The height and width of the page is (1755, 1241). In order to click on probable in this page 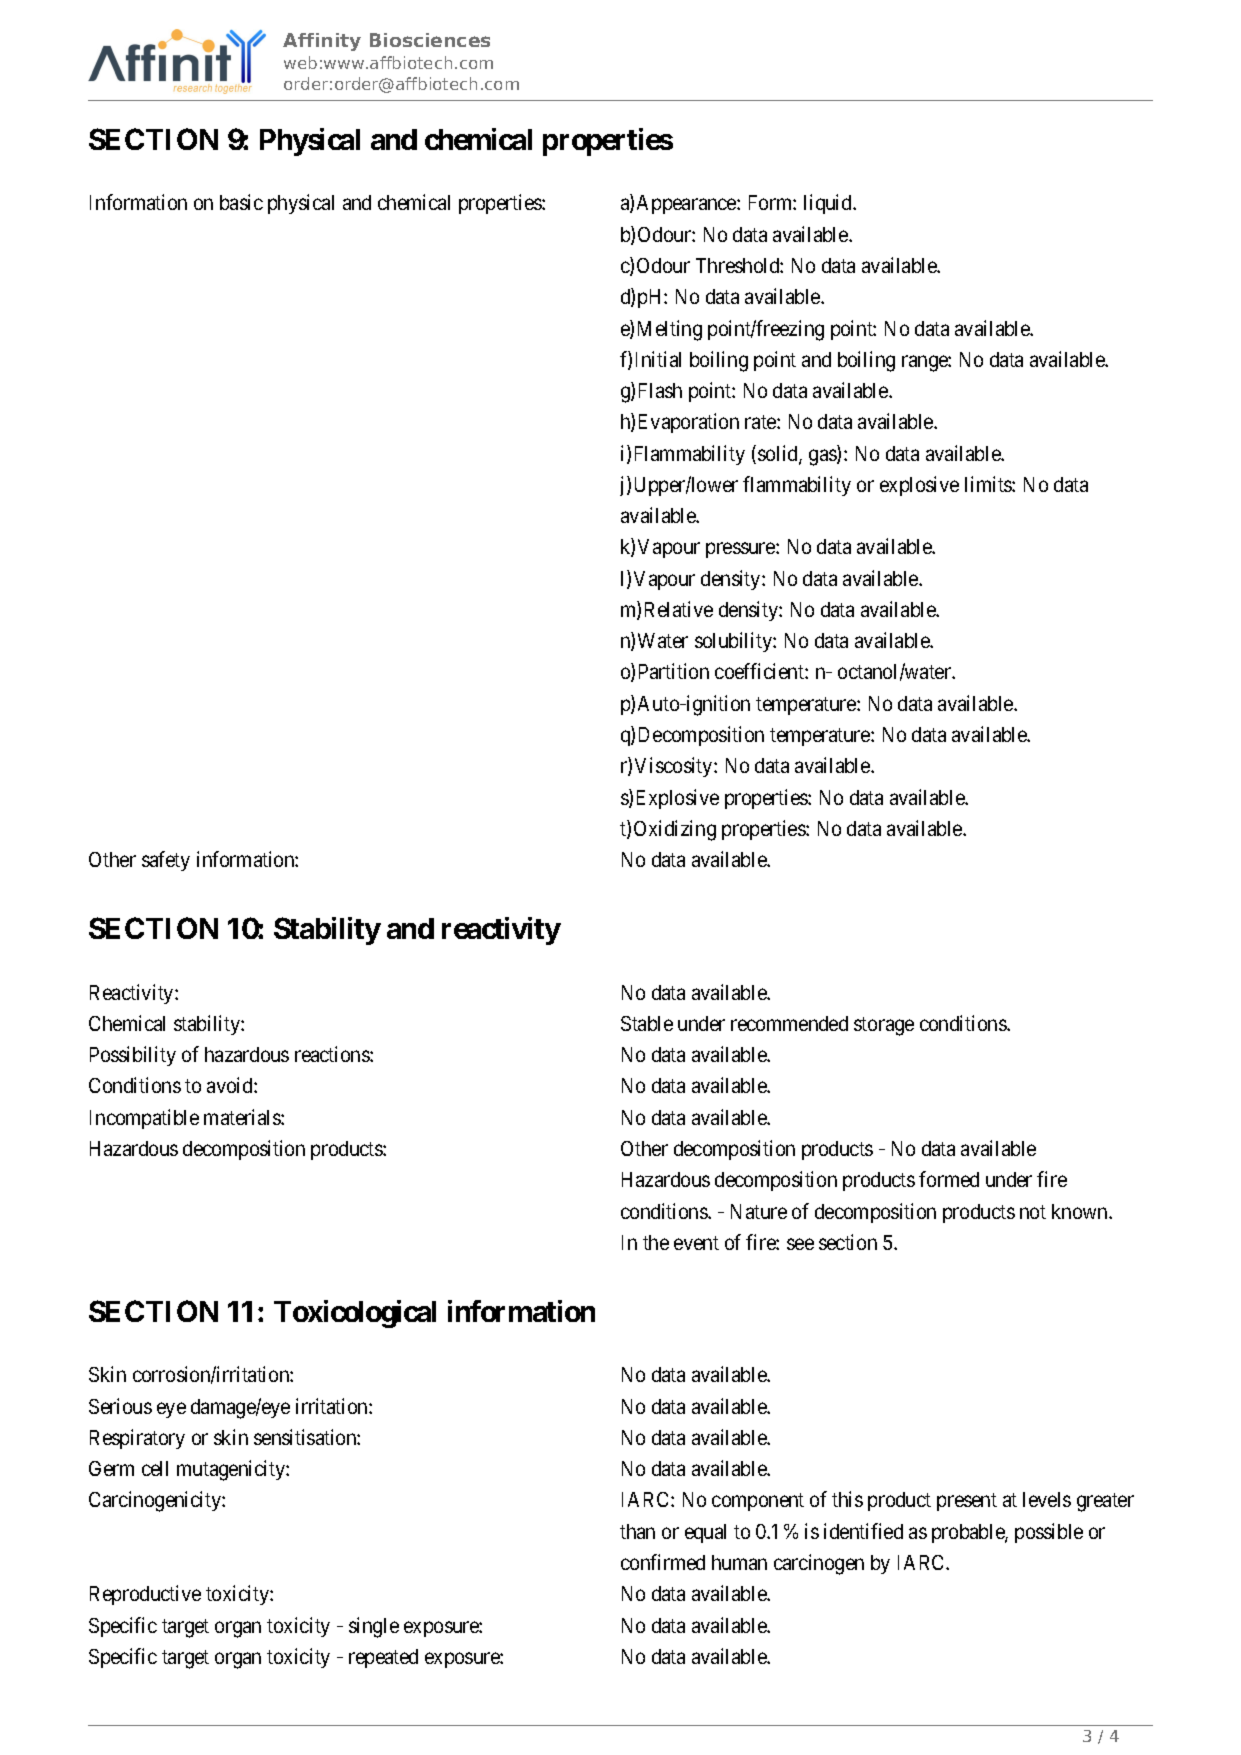, I will do `click(969, 1533)`.
